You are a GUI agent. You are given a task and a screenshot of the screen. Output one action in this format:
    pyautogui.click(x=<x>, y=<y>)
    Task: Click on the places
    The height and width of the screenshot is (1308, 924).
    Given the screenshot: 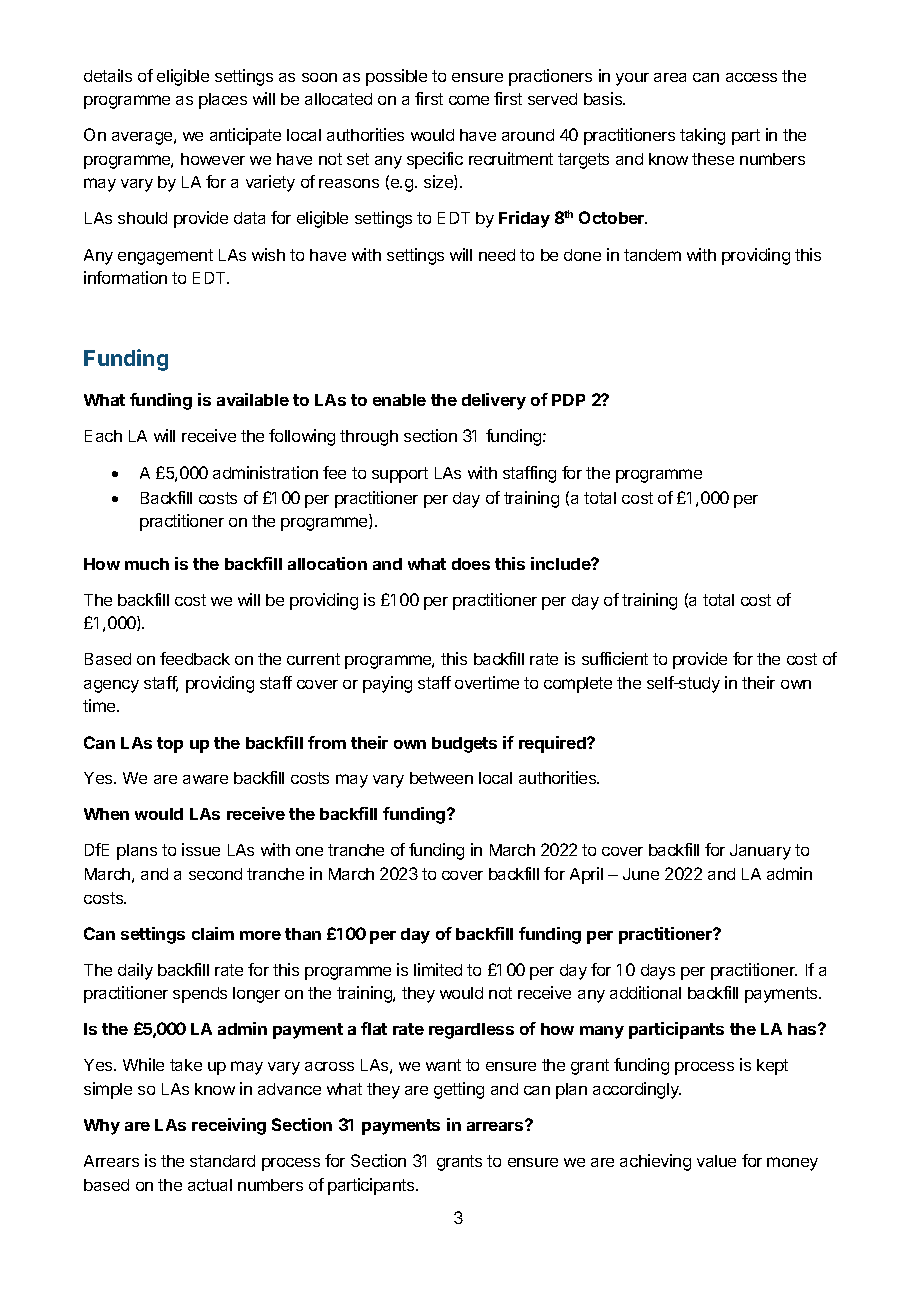 What is the action you would take?
    pyautogui.click(x=223, y=101)
